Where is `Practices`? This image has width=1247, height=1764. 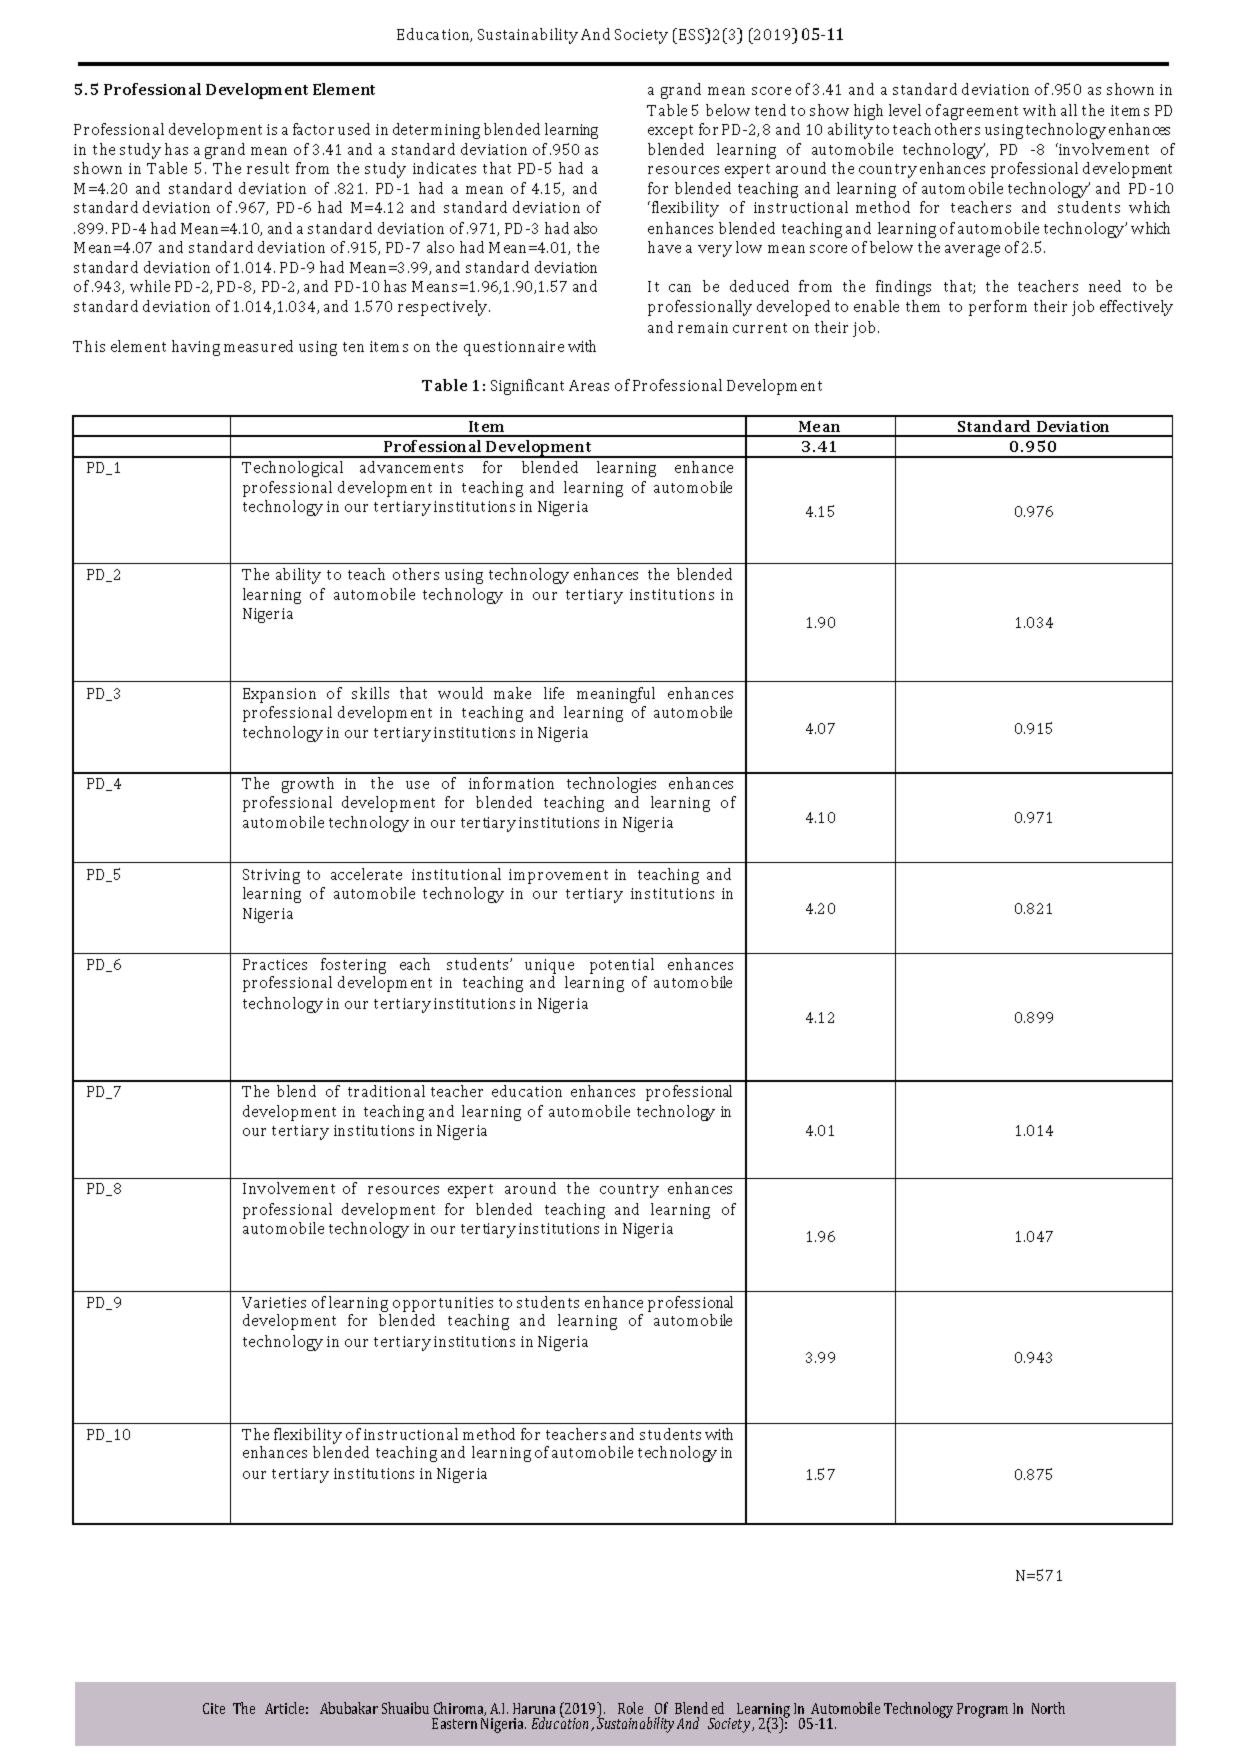 Practices is located at coordinates (275, 964).
